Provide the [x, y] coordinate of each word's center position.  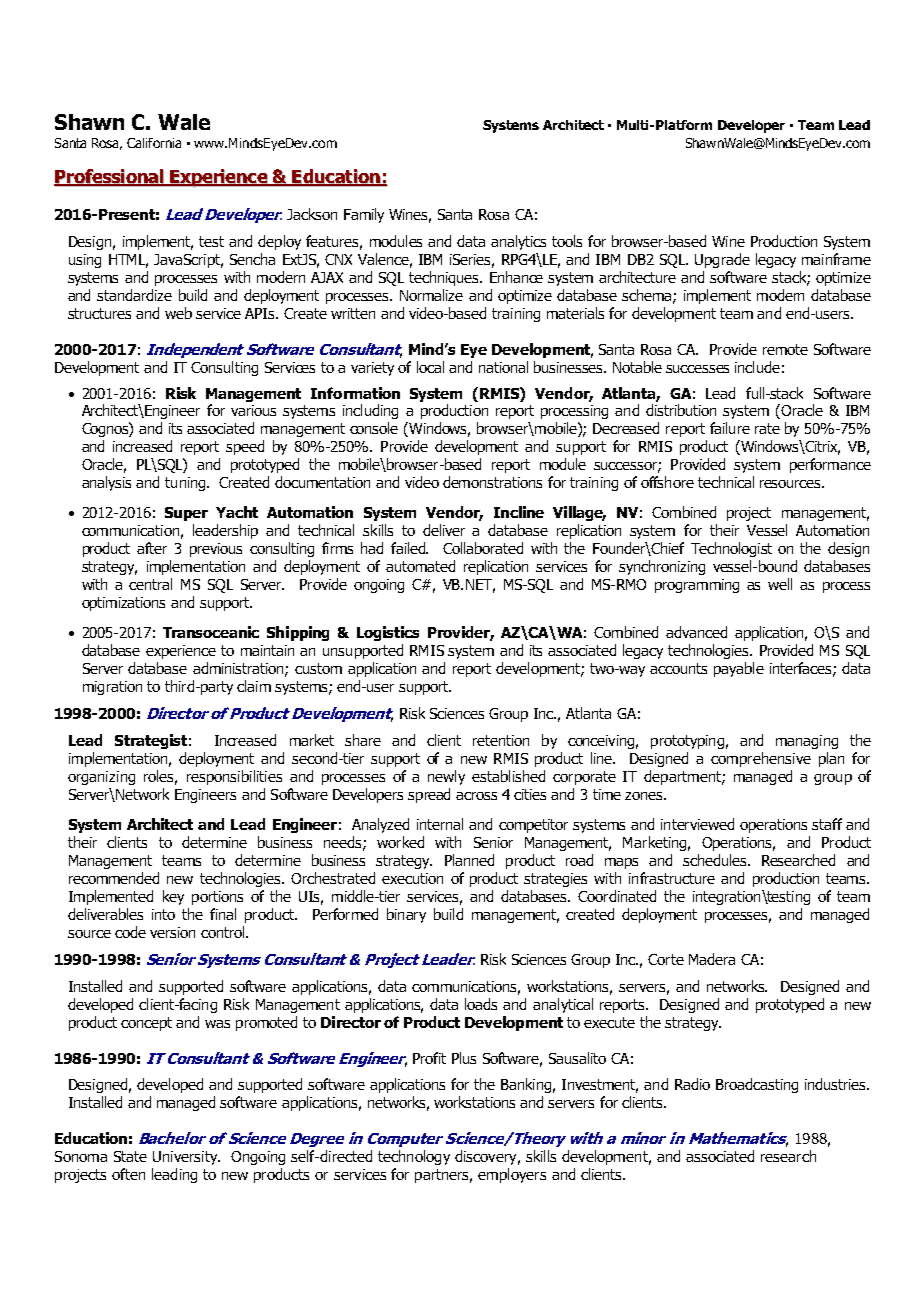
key [173, 897]
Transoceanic [211, 632]
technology [414, 1157]
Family [364, 215]
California [154, 143]
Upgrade [722, 260]
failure [730, 428]
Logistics [388, 633]
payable [739, 669]
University [186, 1158]
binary [406, 915]
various [253, 410]
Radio [692, 1084]
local [430, 367]
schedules [716, 860]
